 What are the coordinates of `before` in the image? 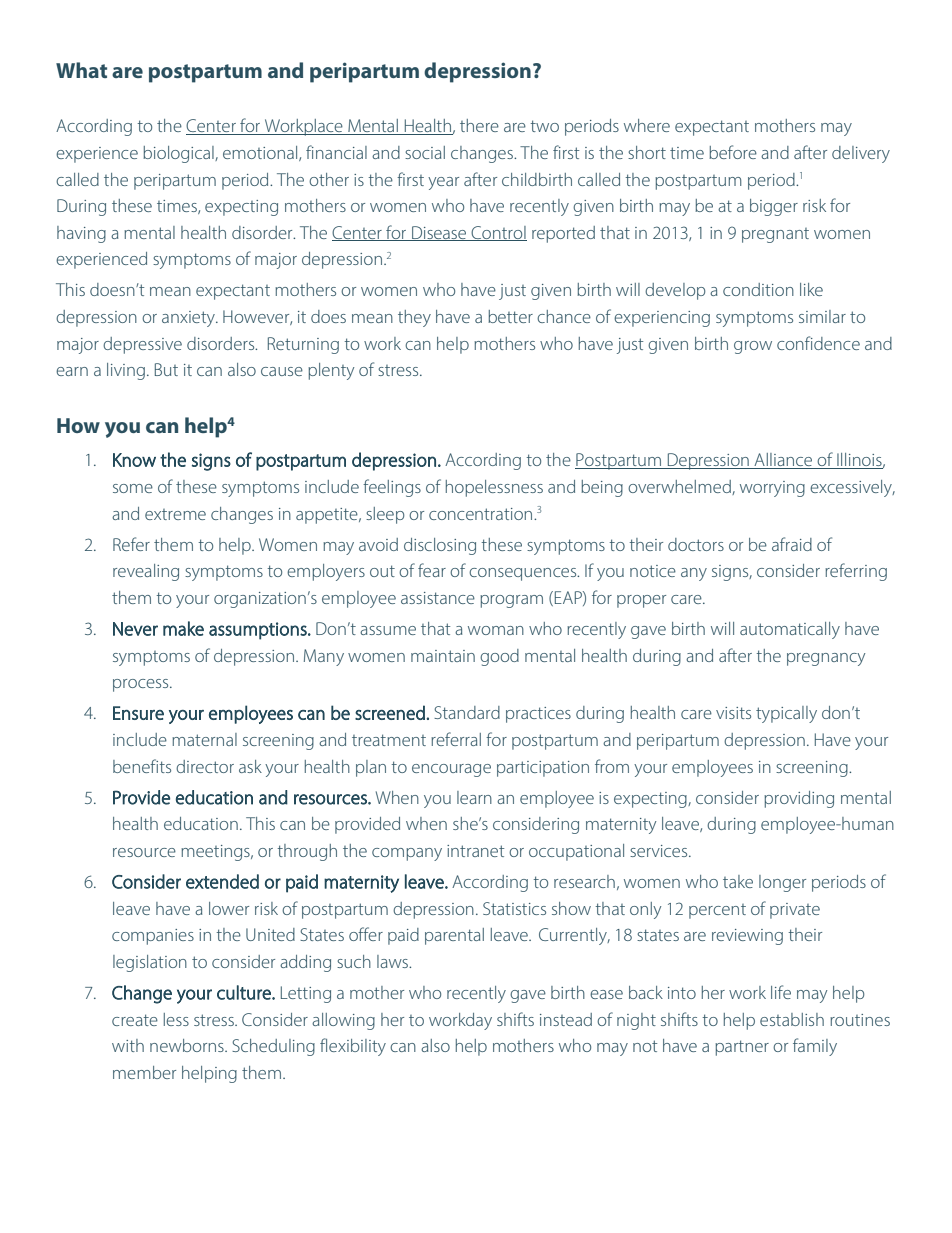 It's located at (733, 152).
